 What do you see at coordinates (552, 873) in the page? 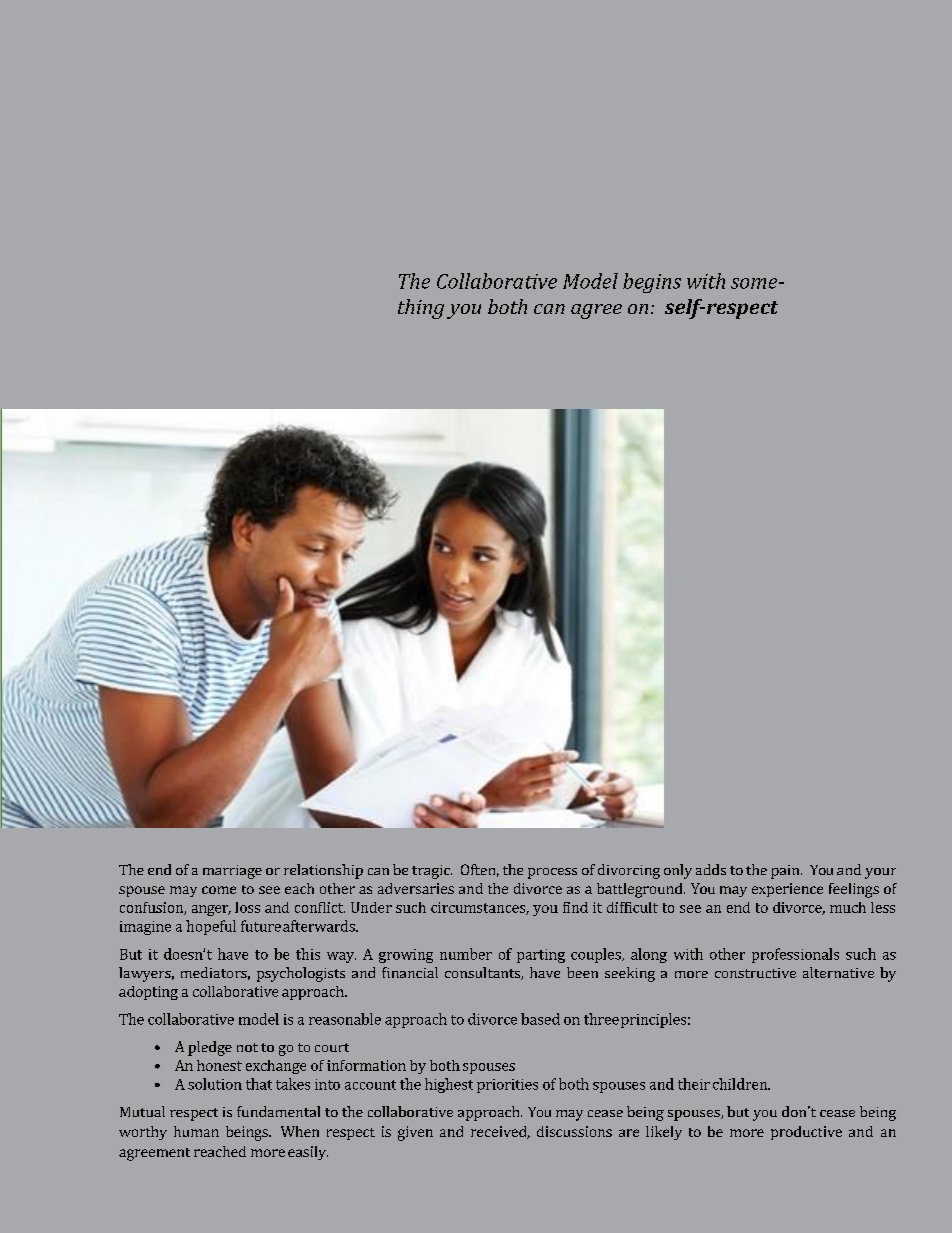
I see `process` at bounding box center [552, 873].
